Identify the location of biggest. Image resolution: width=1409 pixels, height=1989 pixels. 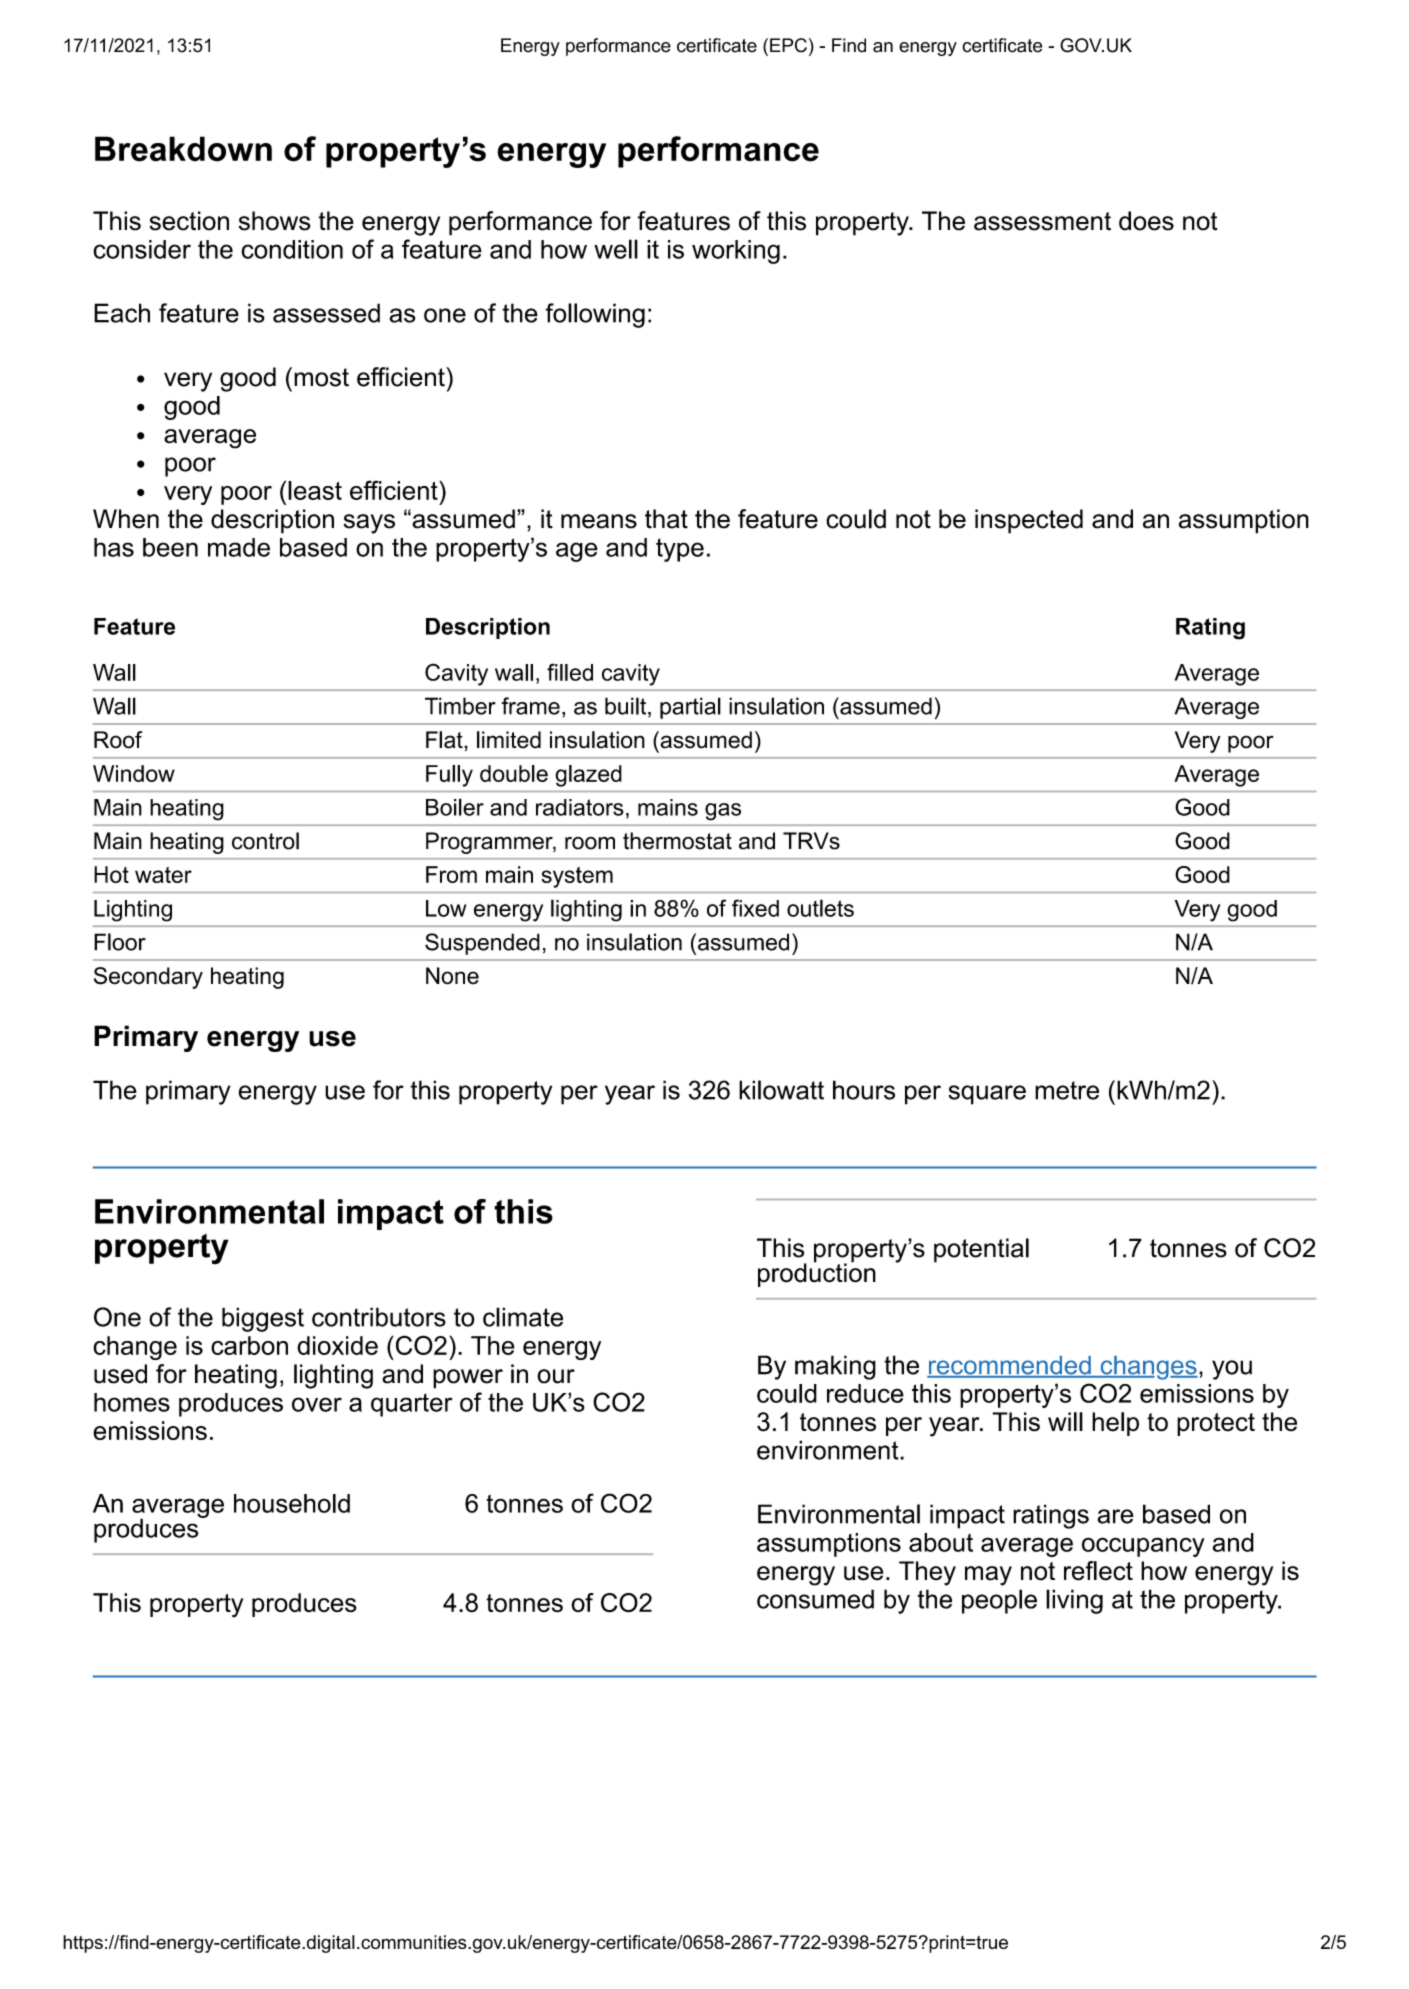
(263, 1319).
